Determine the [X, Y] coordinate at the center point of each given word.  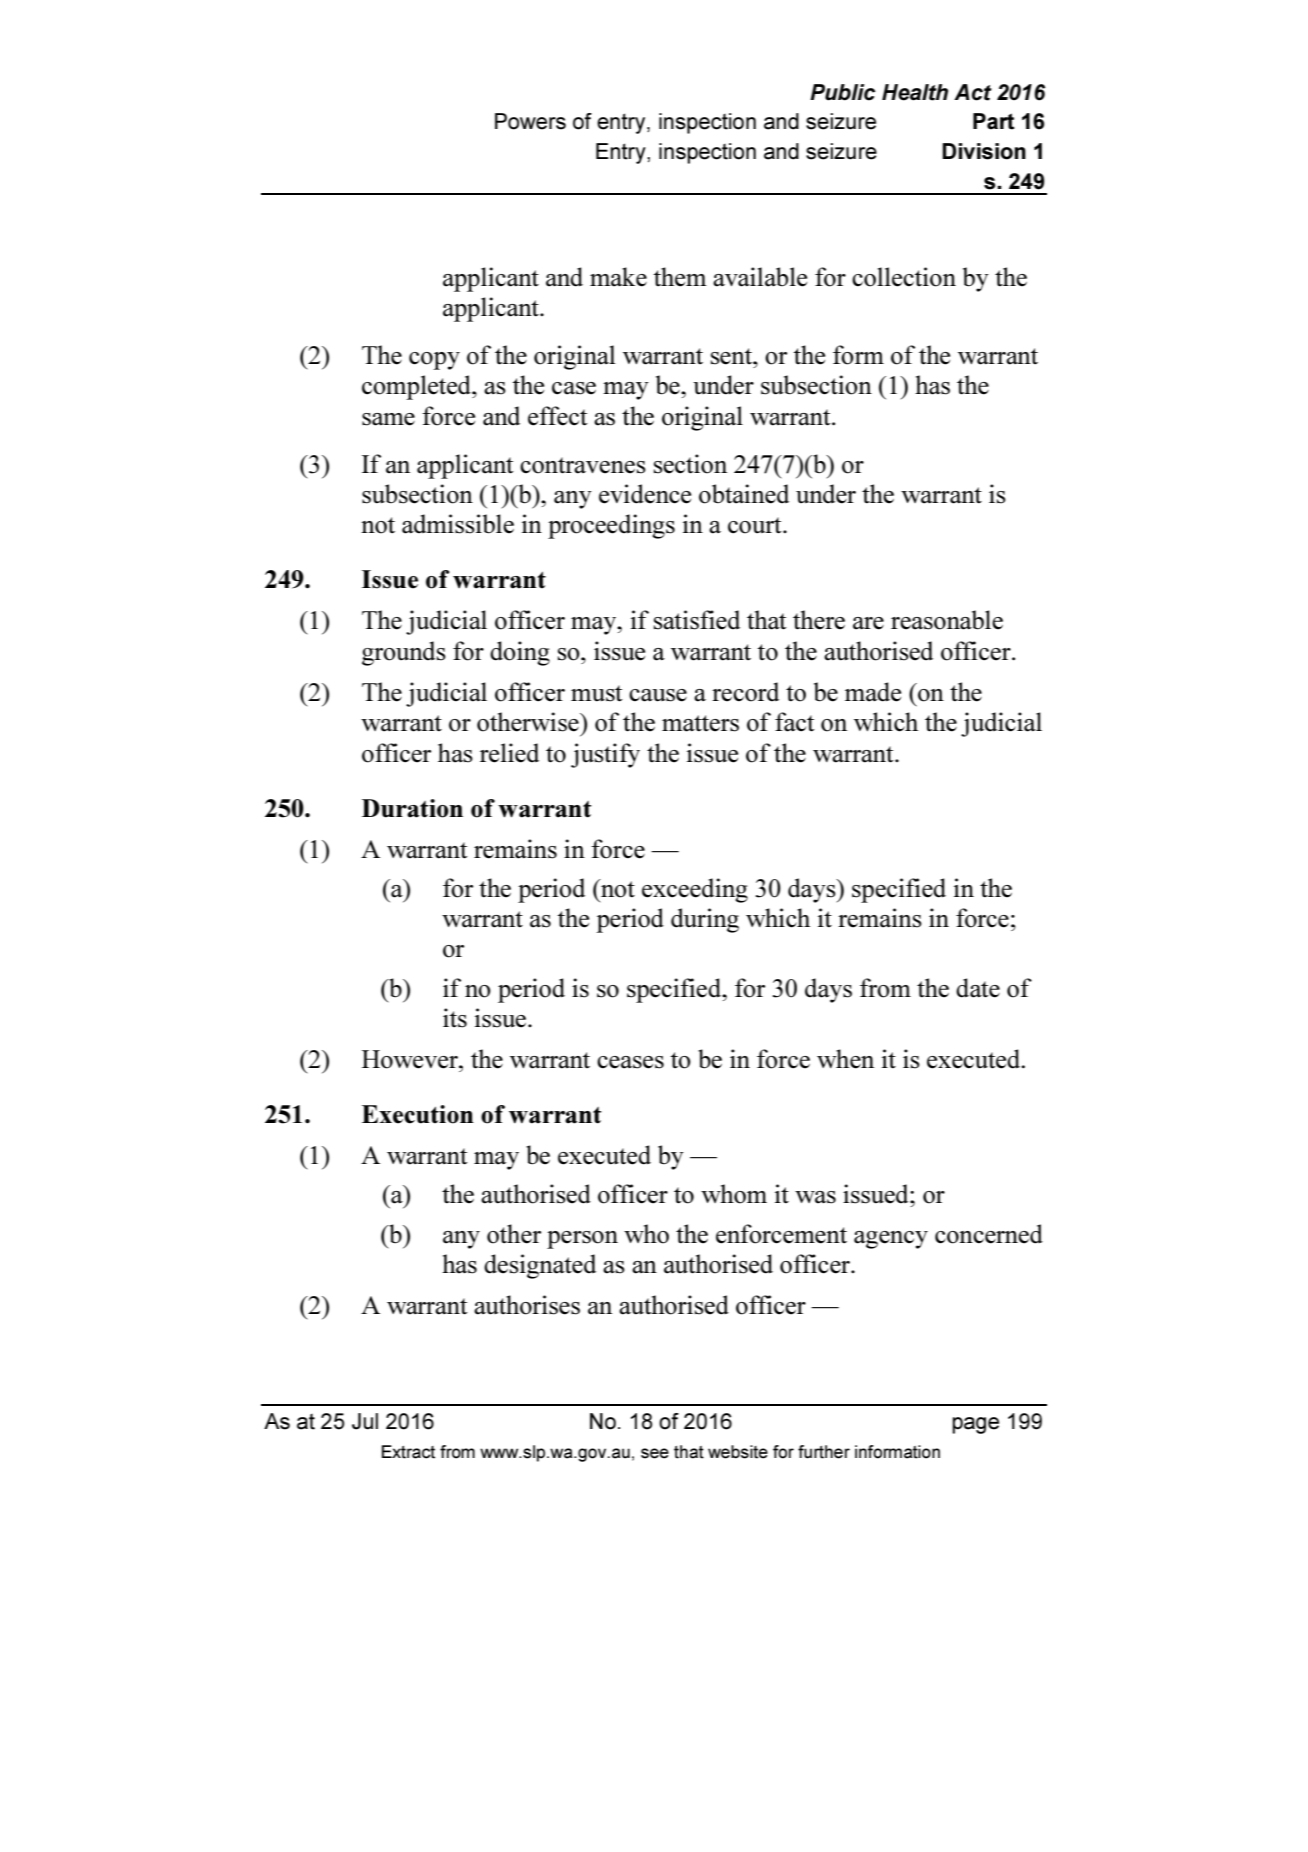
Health [915, 92]
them [680, 277]
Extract [408, 1452]
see [655, 1453]
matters [700, 723]
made [873, 692]
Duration [412, 808]
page [975, 1425]
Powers [530, 121]
